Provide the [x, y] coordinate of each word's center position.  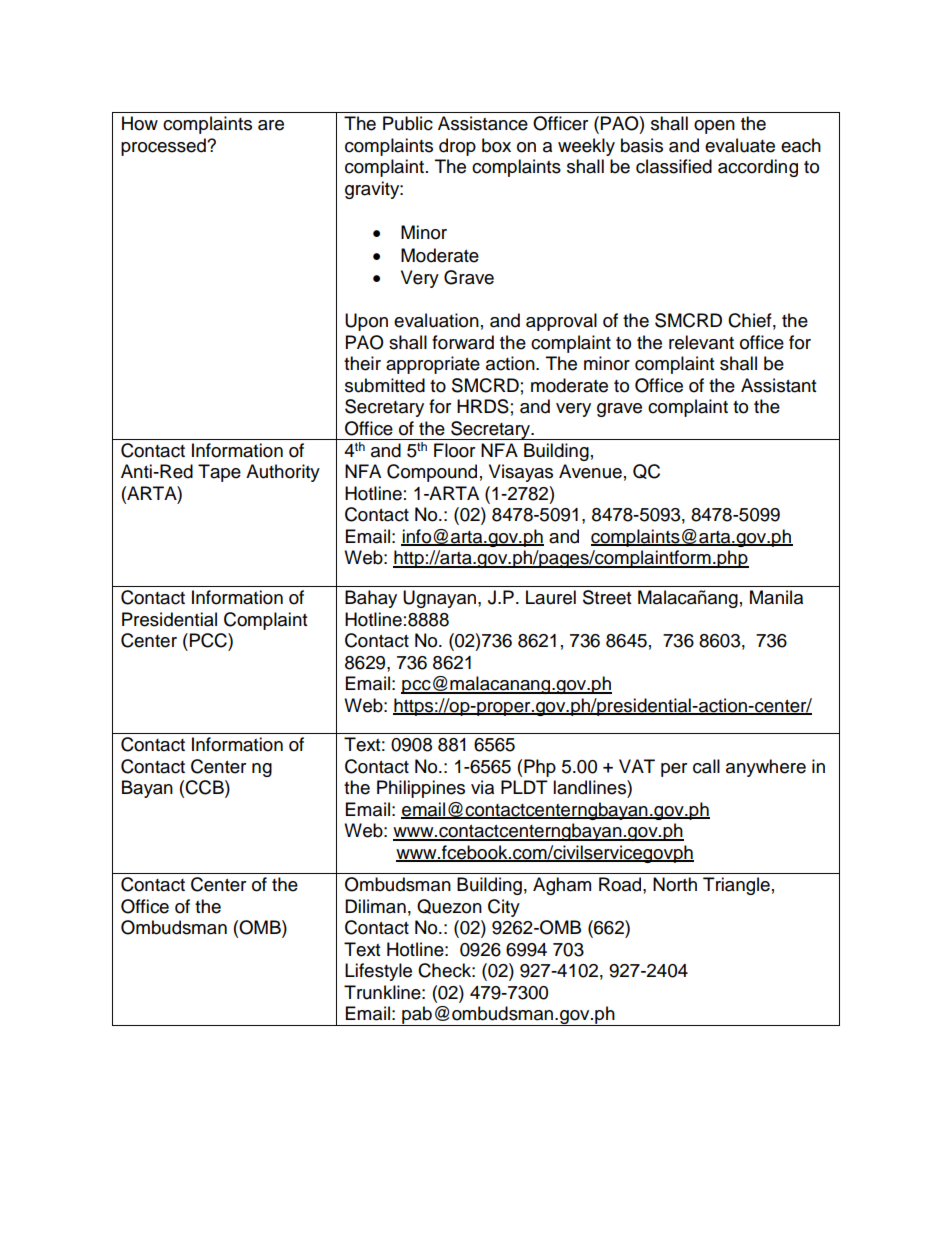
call [706, 766]
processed [164, 147]
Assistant [778, 385]
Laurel [551, 597]
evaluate [740, 145]
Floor [454, 450]
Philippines [421, 789]
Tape [219, 473]
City [504, 908]
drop [457, 147]
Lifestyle [378, 972]
